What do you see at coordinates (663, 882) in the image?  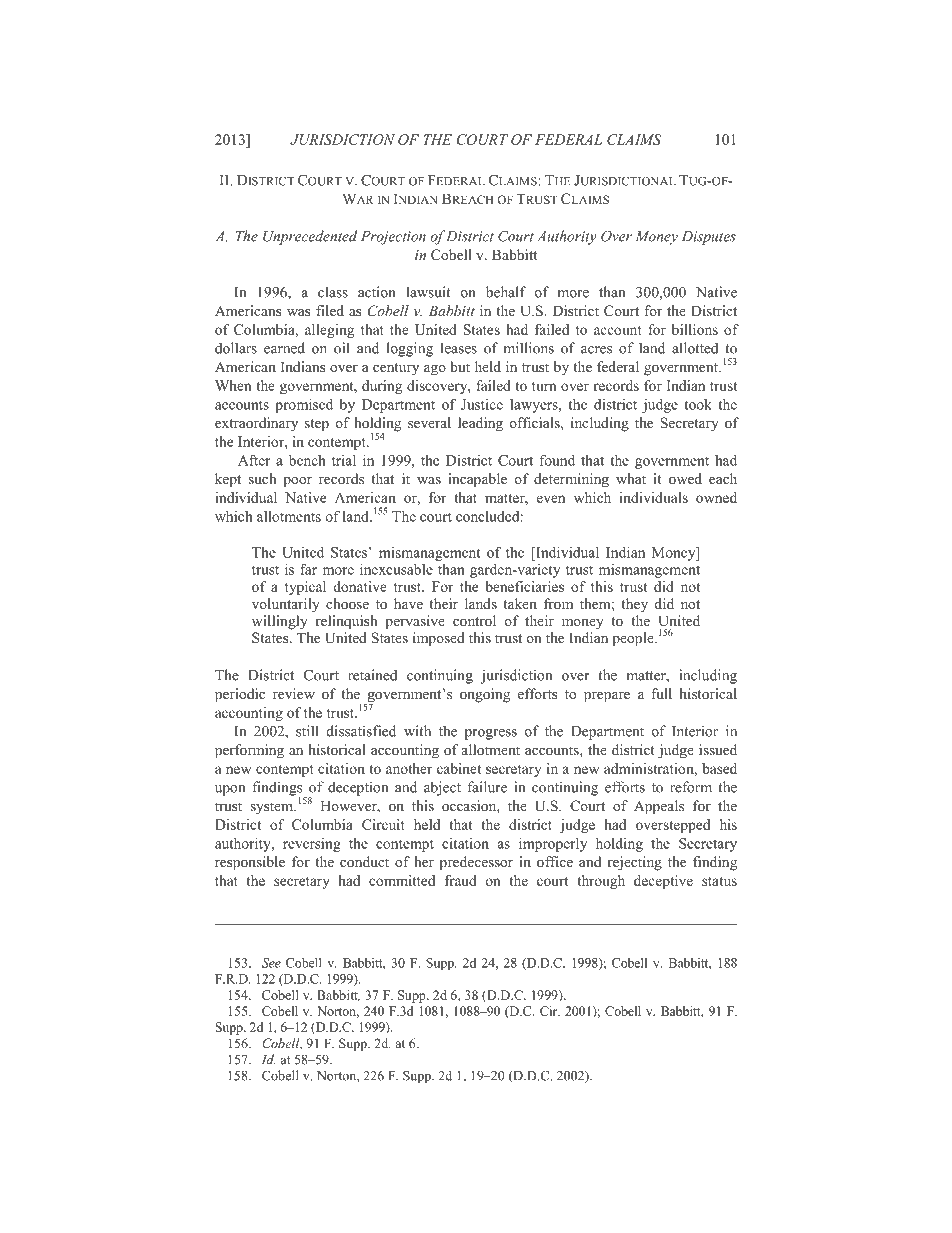 I see `deceptive` at bounding box center [663, 882].
